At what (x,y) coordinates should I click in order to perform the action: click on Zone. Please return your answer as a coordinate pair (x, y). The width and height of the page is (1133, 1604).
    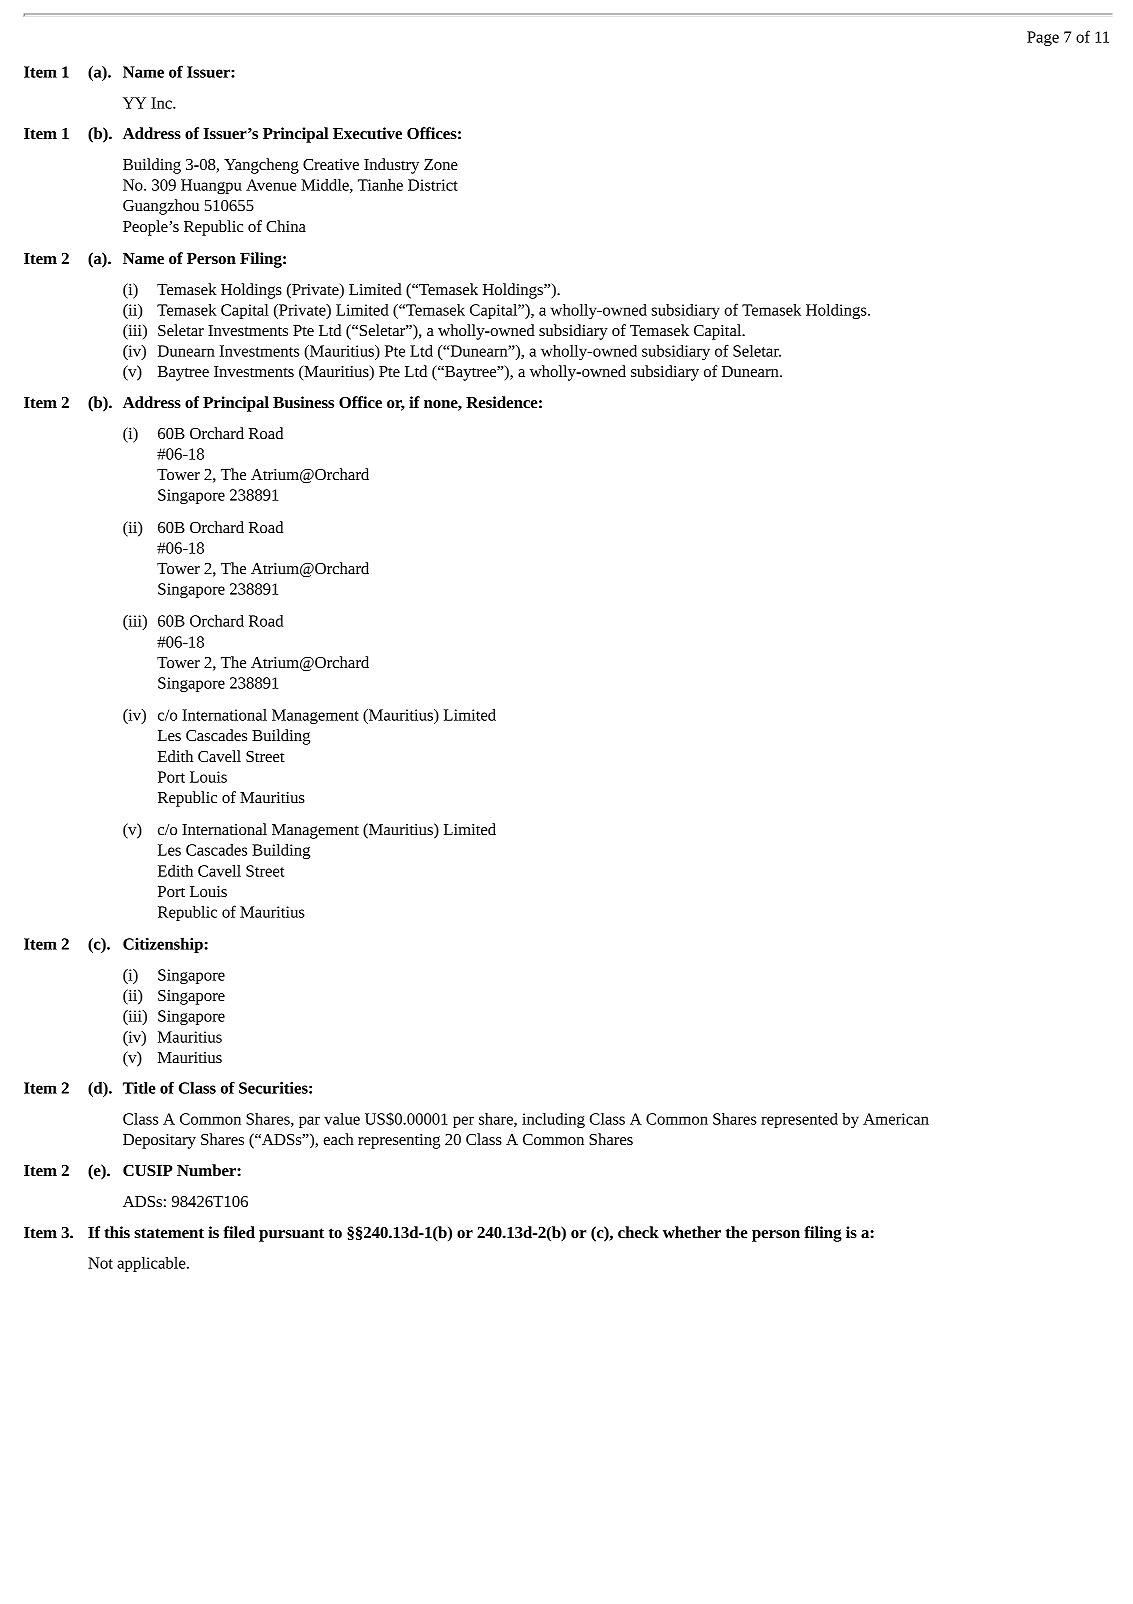
    Looking at the image, I should click on (441, 164).
